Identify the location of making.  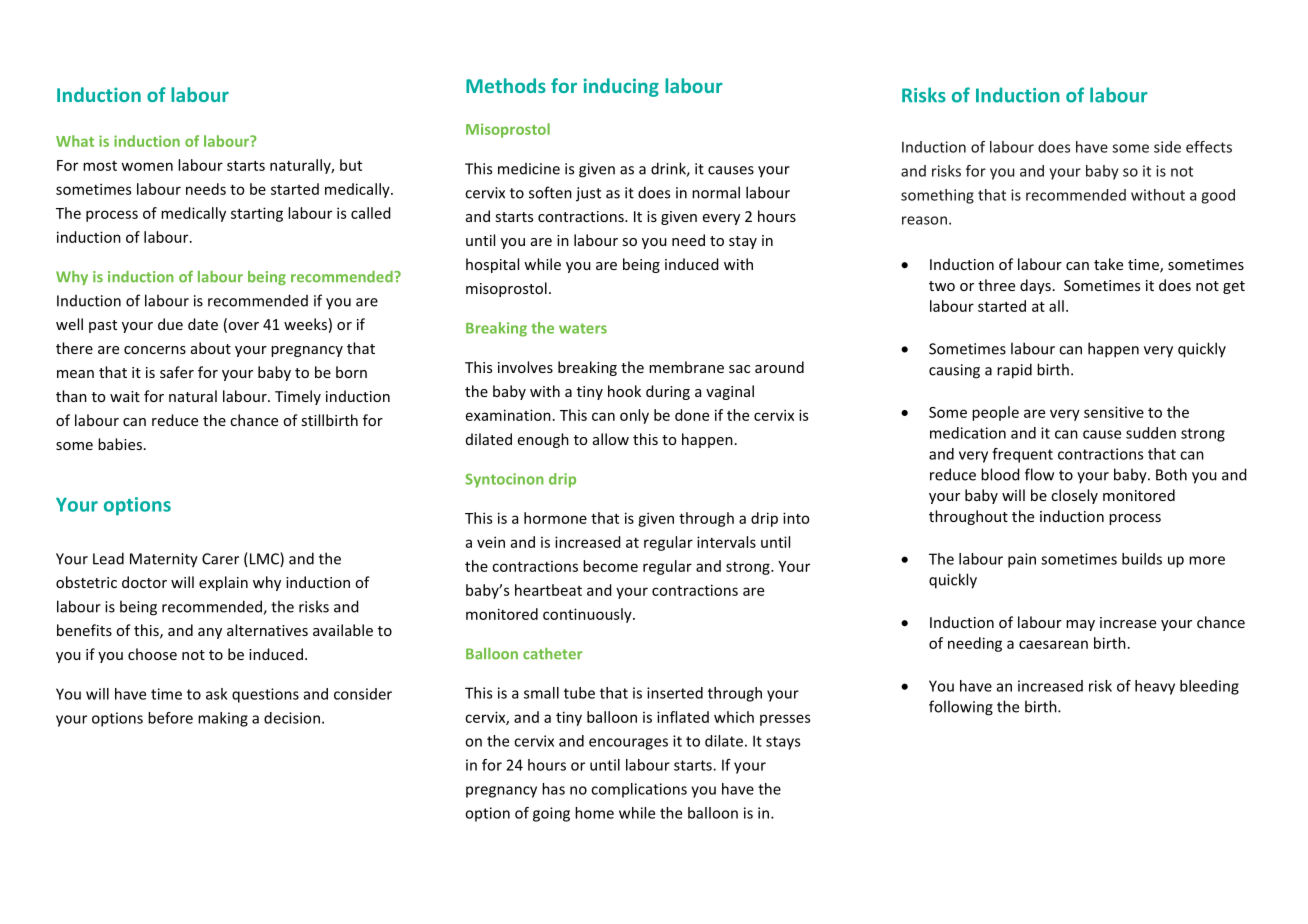
(223, 719).
